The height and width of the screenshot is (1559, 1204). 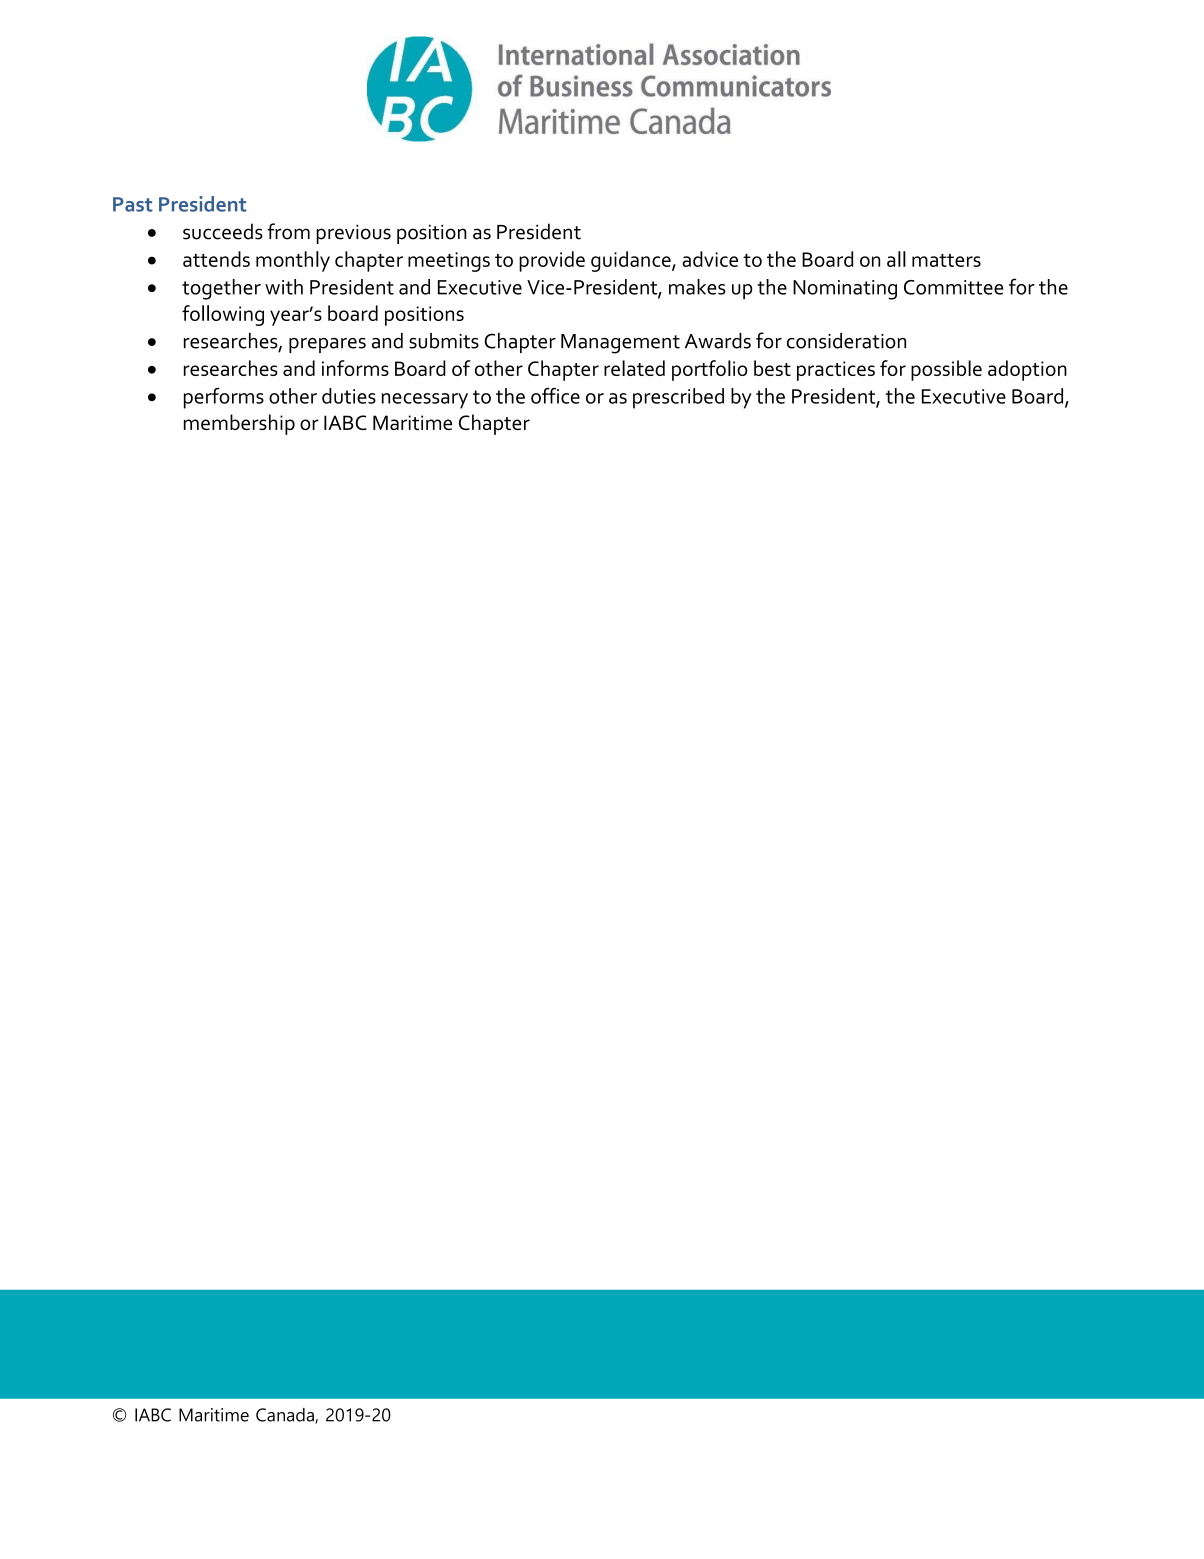 What do you see at coordinates (836, 371) in the screenshot?
I see `practices` at bounding box center [836, 371].
